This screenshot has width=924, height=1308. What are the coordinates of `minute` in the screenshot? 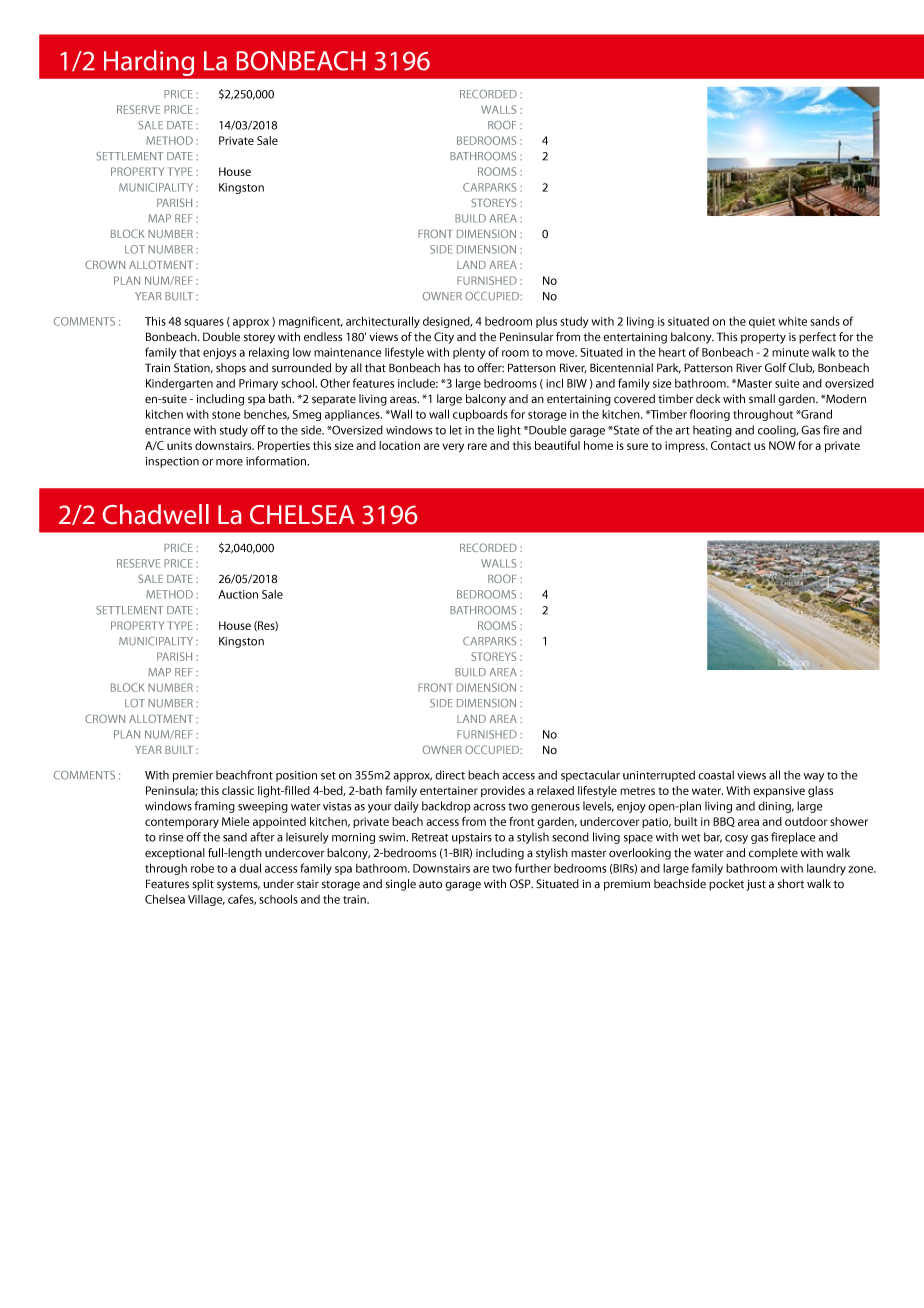 It's located at (790, 352).
